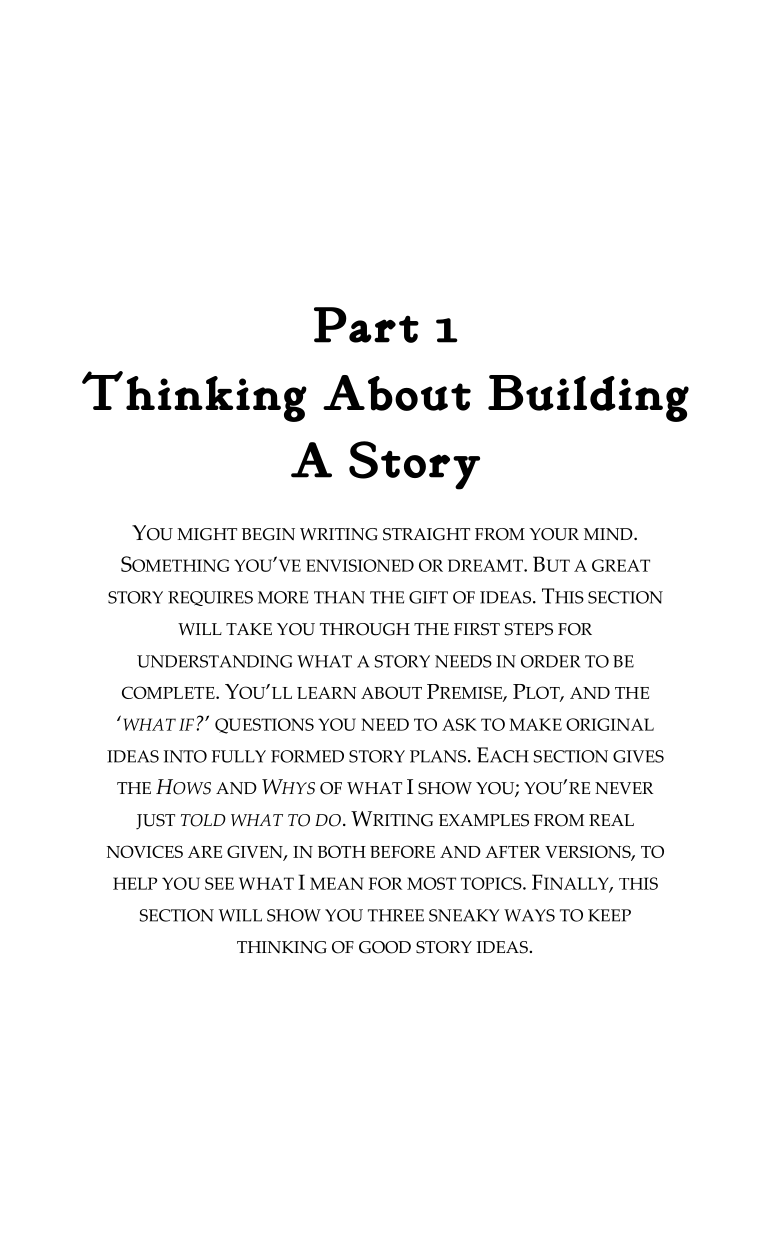  Describe the element at coordinates (550, 661) in the page. I see `ORDER` at that location.
